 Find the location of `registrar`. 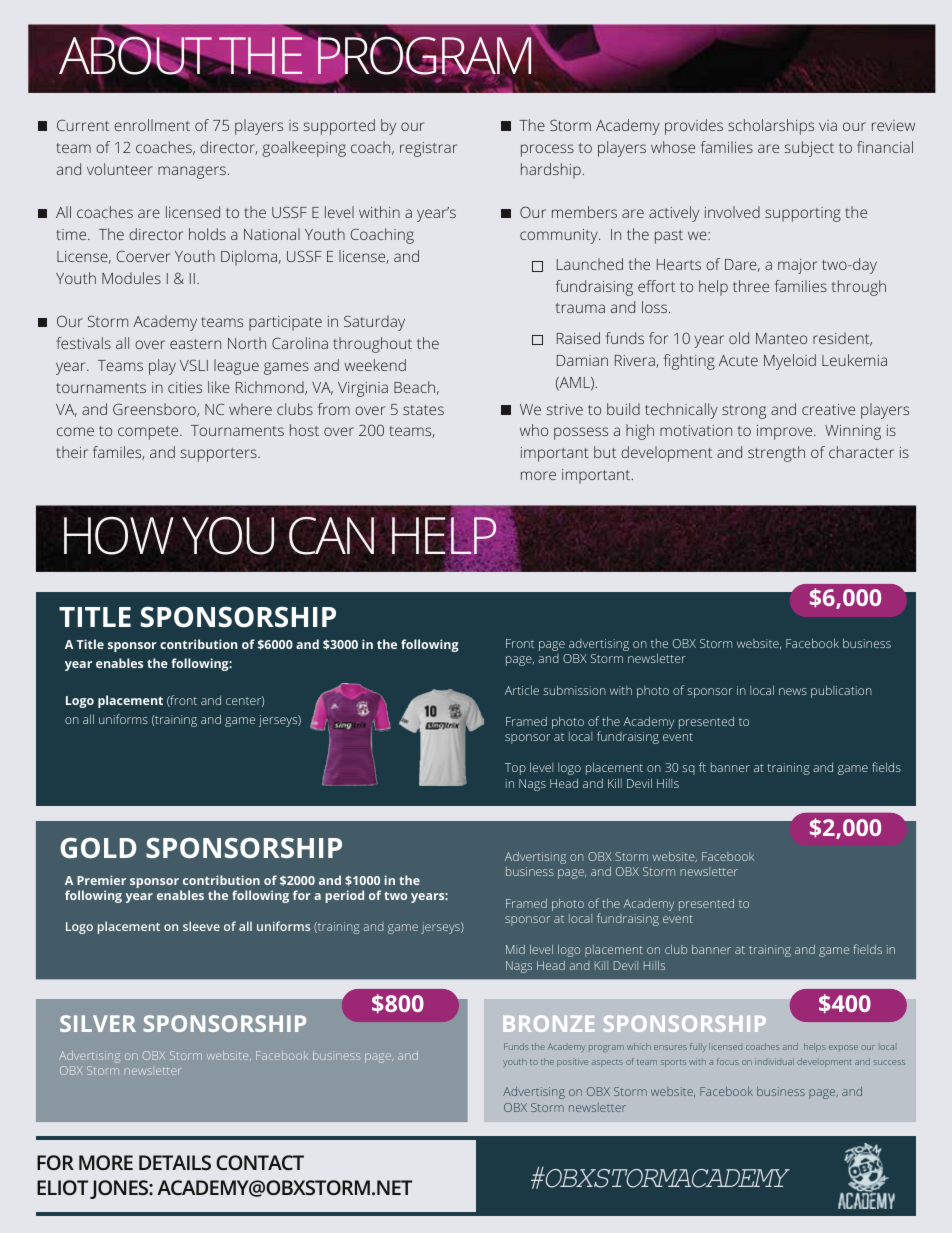

registrar is located at coordinates (428, 149).
